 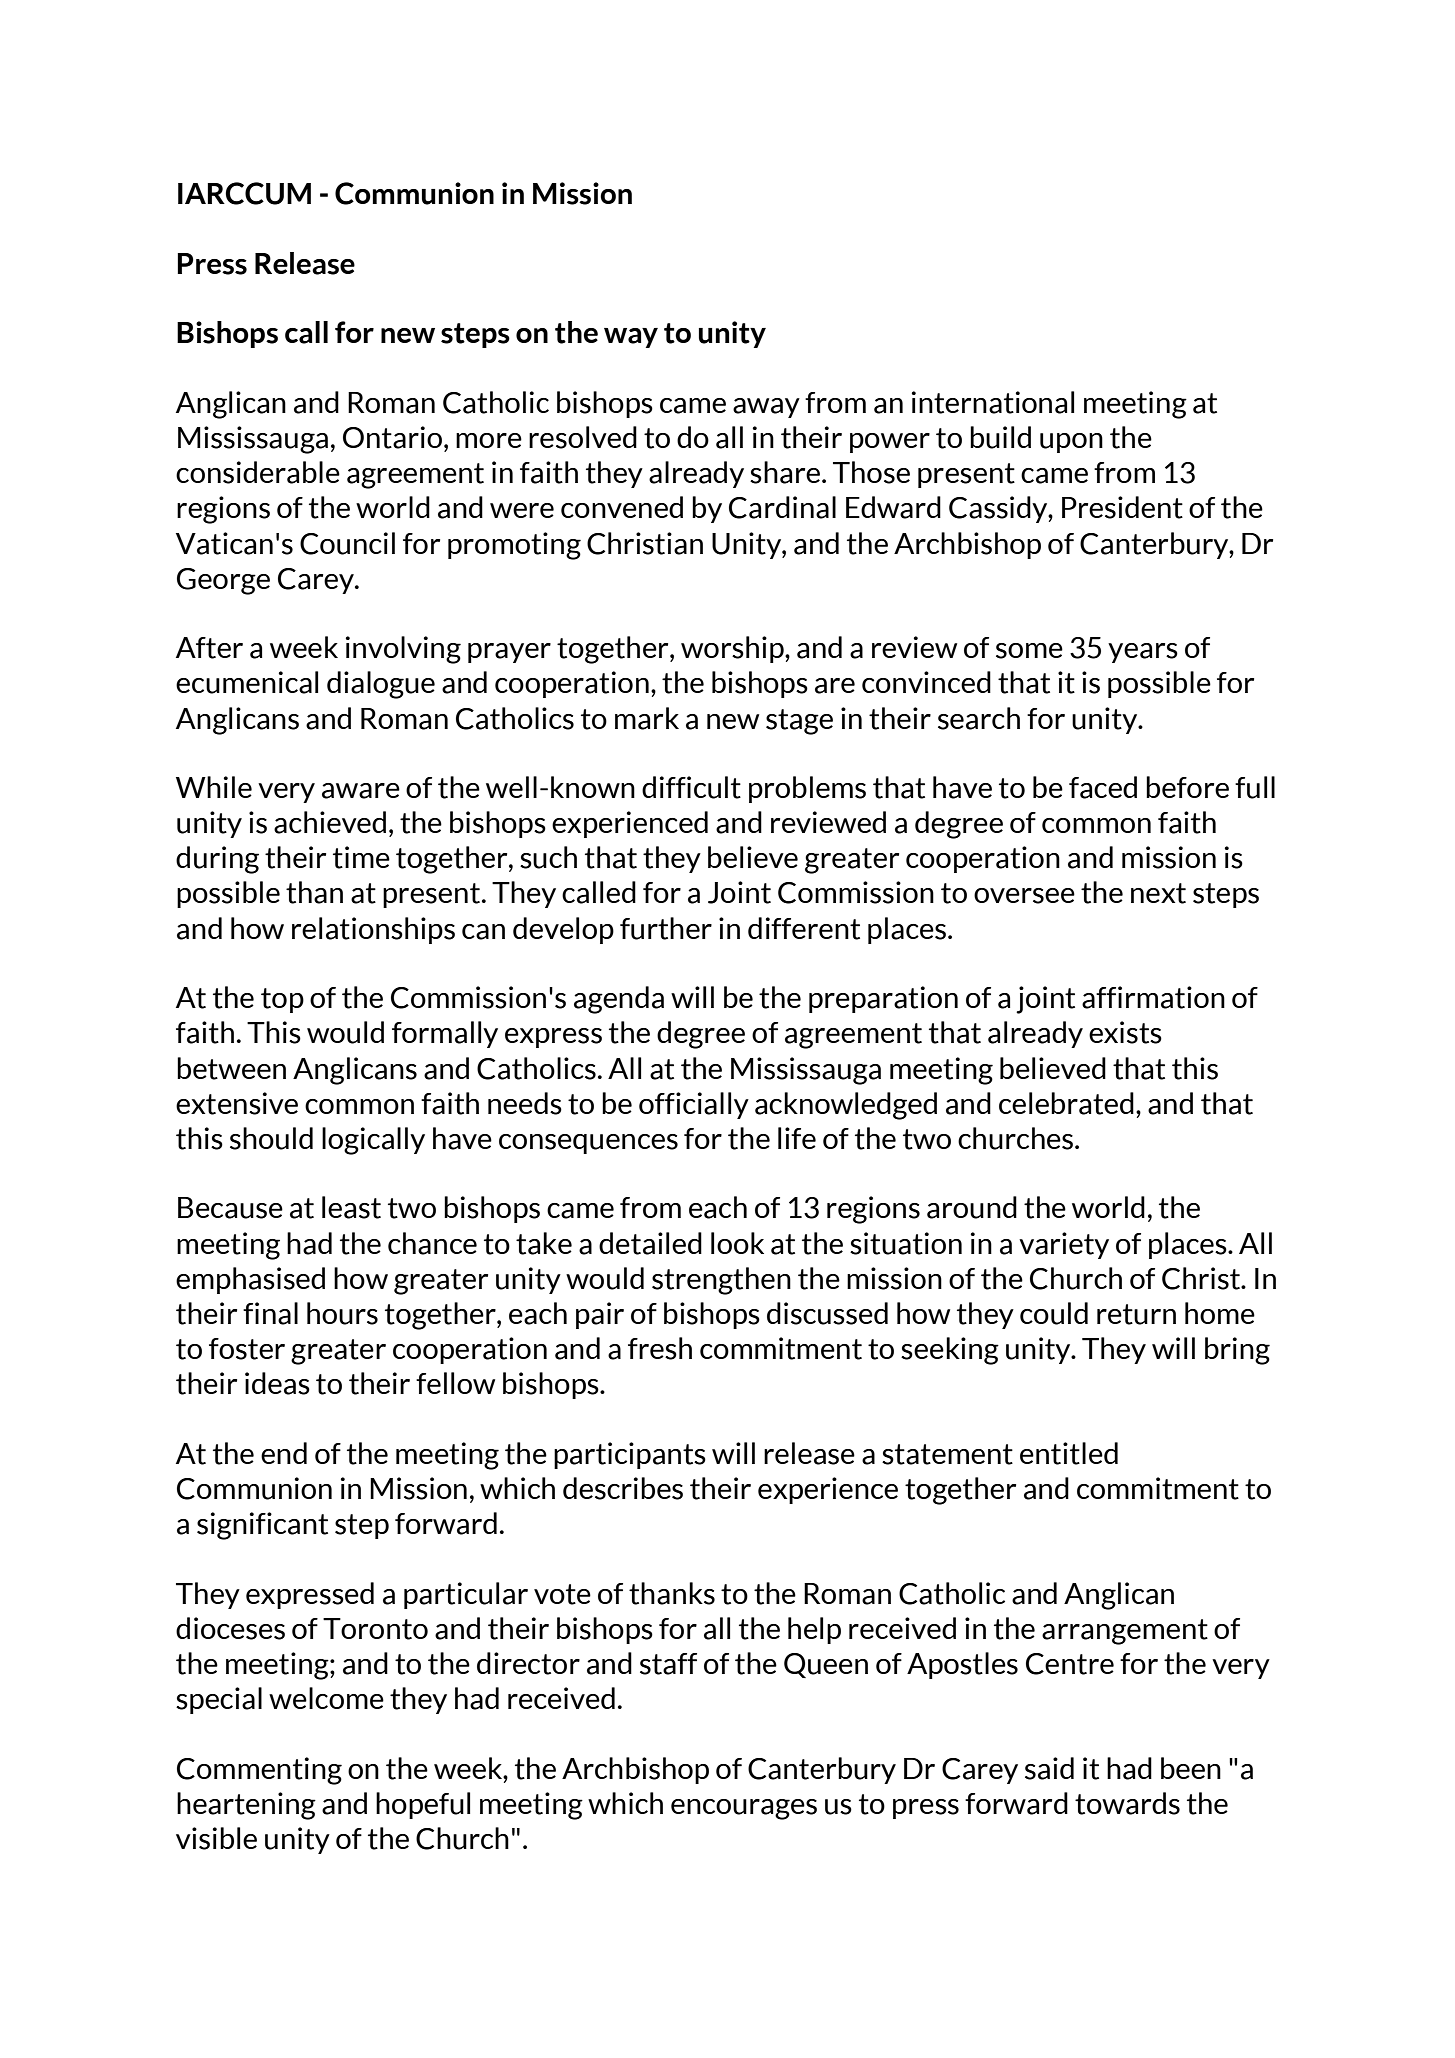 I want to click on celebrated, so click(x=1066, y=1103).
